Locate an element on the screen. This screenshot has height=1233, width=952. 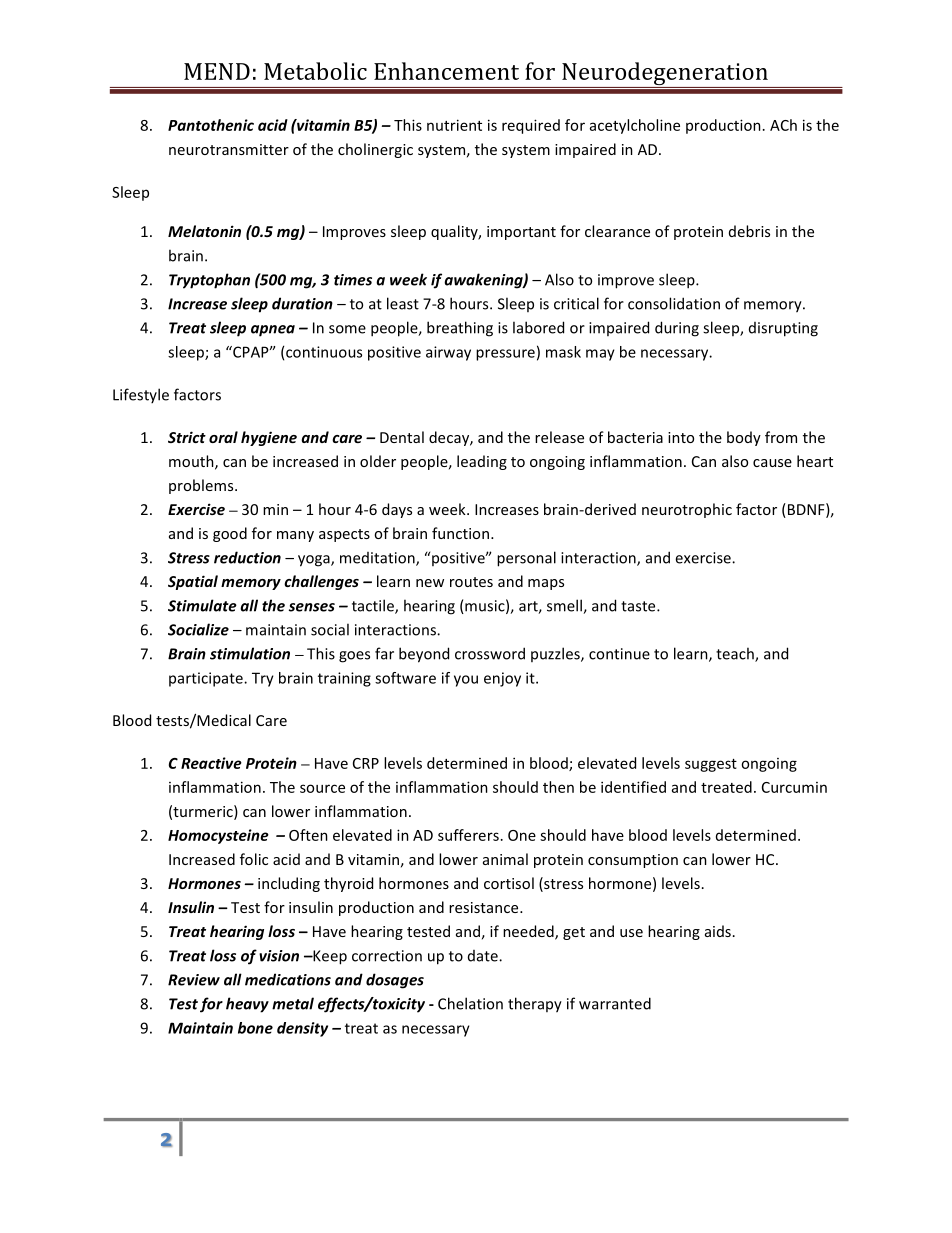
neurotrophic is located at coordinates (687, 510).
